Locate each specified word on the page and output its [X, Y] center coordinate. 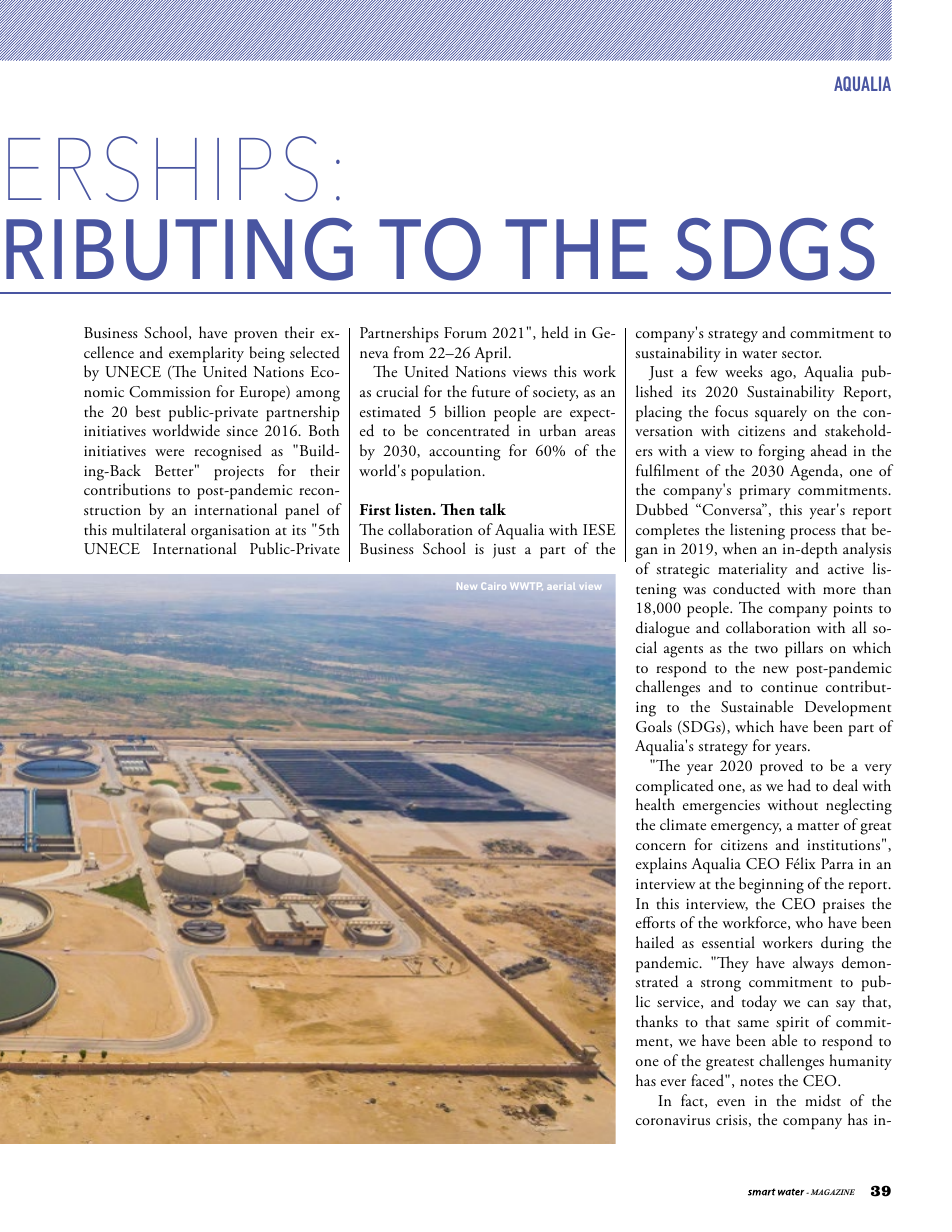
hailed [655, 942]
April [492, 354]
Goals [654, 726]
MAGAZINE [831, 1192]
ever [673, 1082]
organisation [230, 532]
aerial [561, 587]
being [267, 354]
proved [781, 767]
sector [801, 354]
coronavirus [673, 1120]
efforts [655, 922]
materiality [752, 570]
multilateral [149, 529]
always [813, 964]
